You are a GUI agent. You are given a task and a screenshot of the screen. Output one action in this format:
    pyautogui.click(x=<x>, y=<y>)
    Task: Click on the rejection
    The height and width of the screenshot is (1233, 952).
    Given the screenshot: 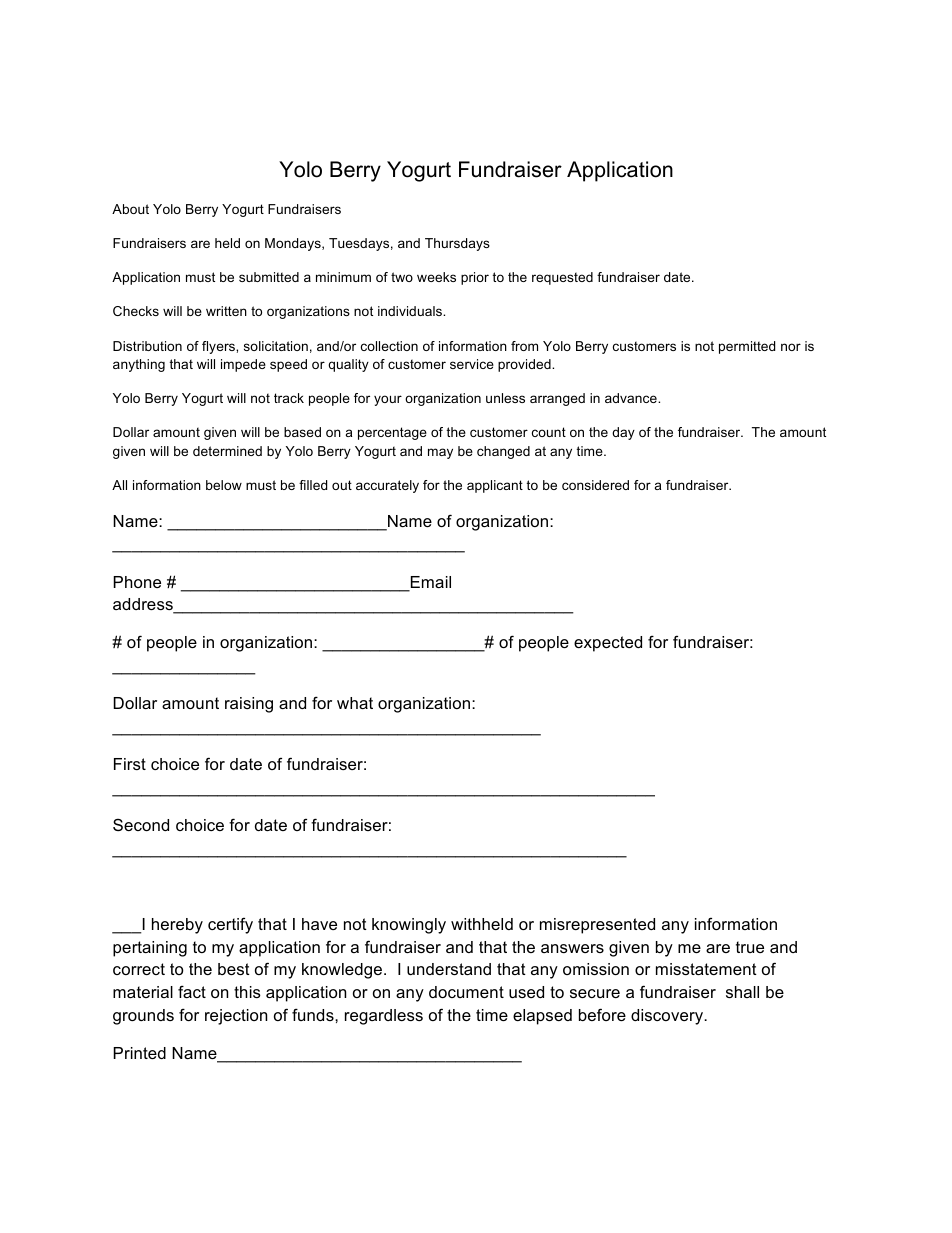 What is the action you would take?
    pyautogui.click(x=236, y=1017)
